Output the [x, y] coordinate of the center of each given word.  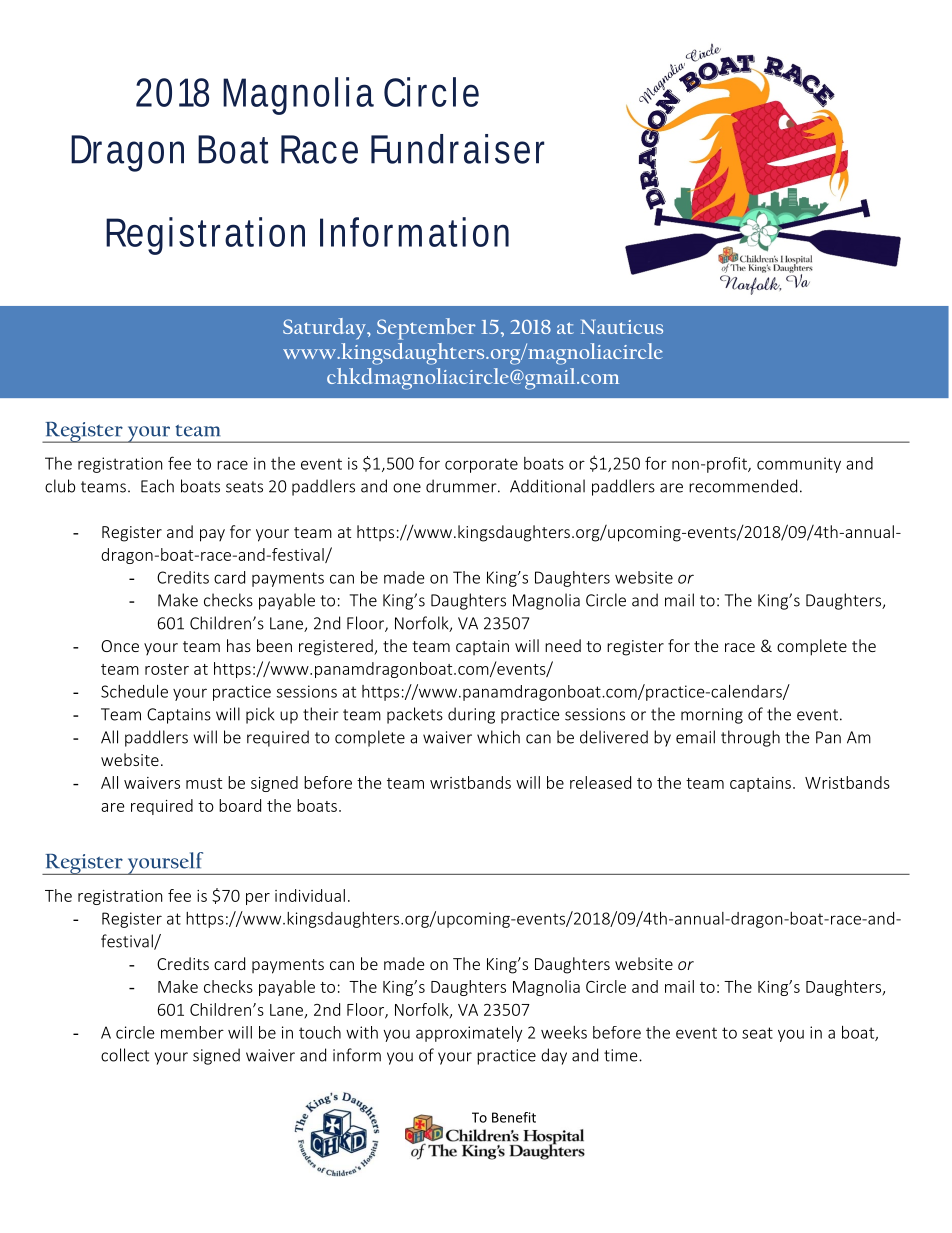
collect [125, 1055]
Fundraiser [457, 149]
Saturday [325, 329]
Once [120, 646]
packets [415, 715]
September [426, 329]
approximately [469, 1034]
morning [712, 716]
